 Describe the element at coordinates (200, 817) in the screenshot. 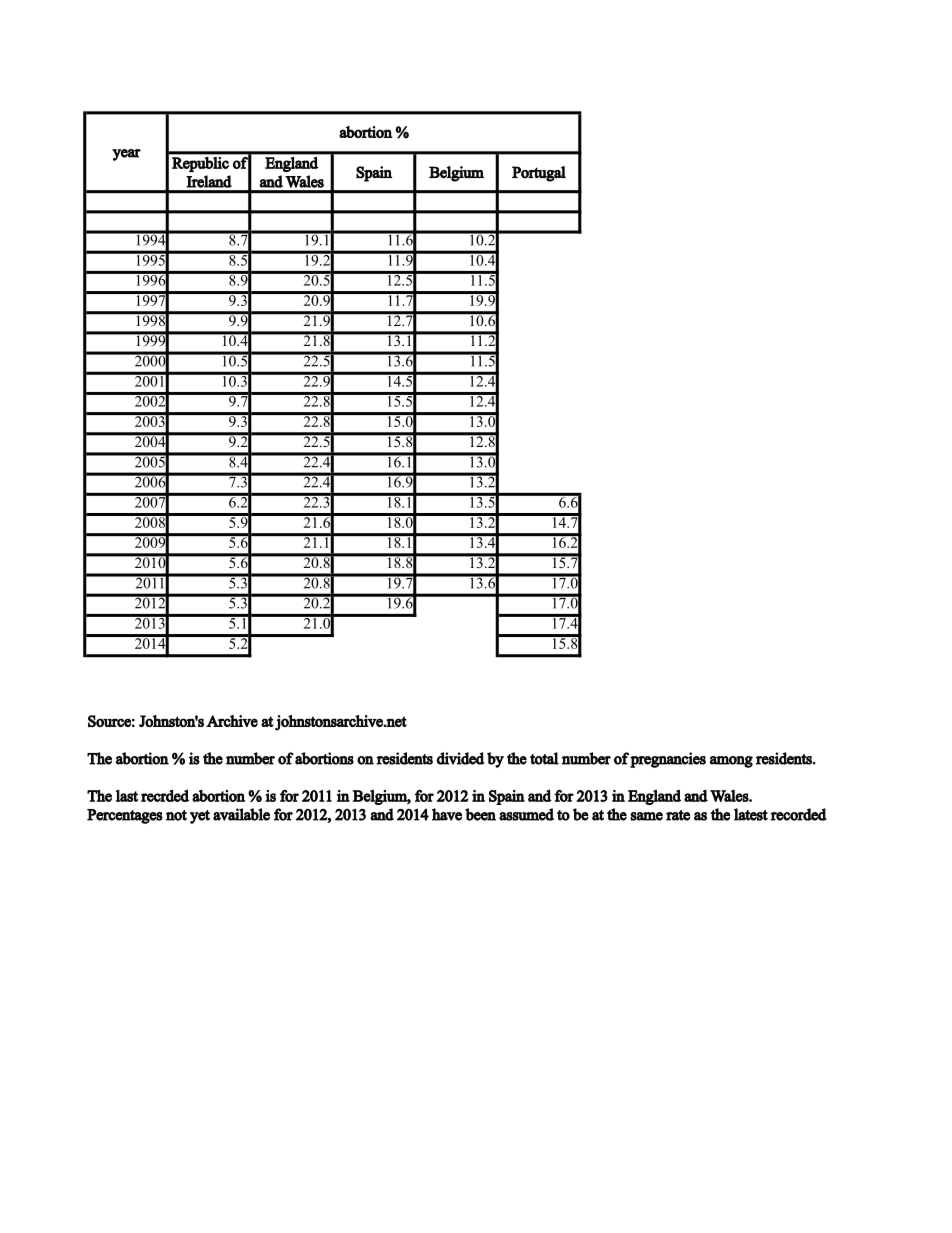

I see `yet` at that location.
